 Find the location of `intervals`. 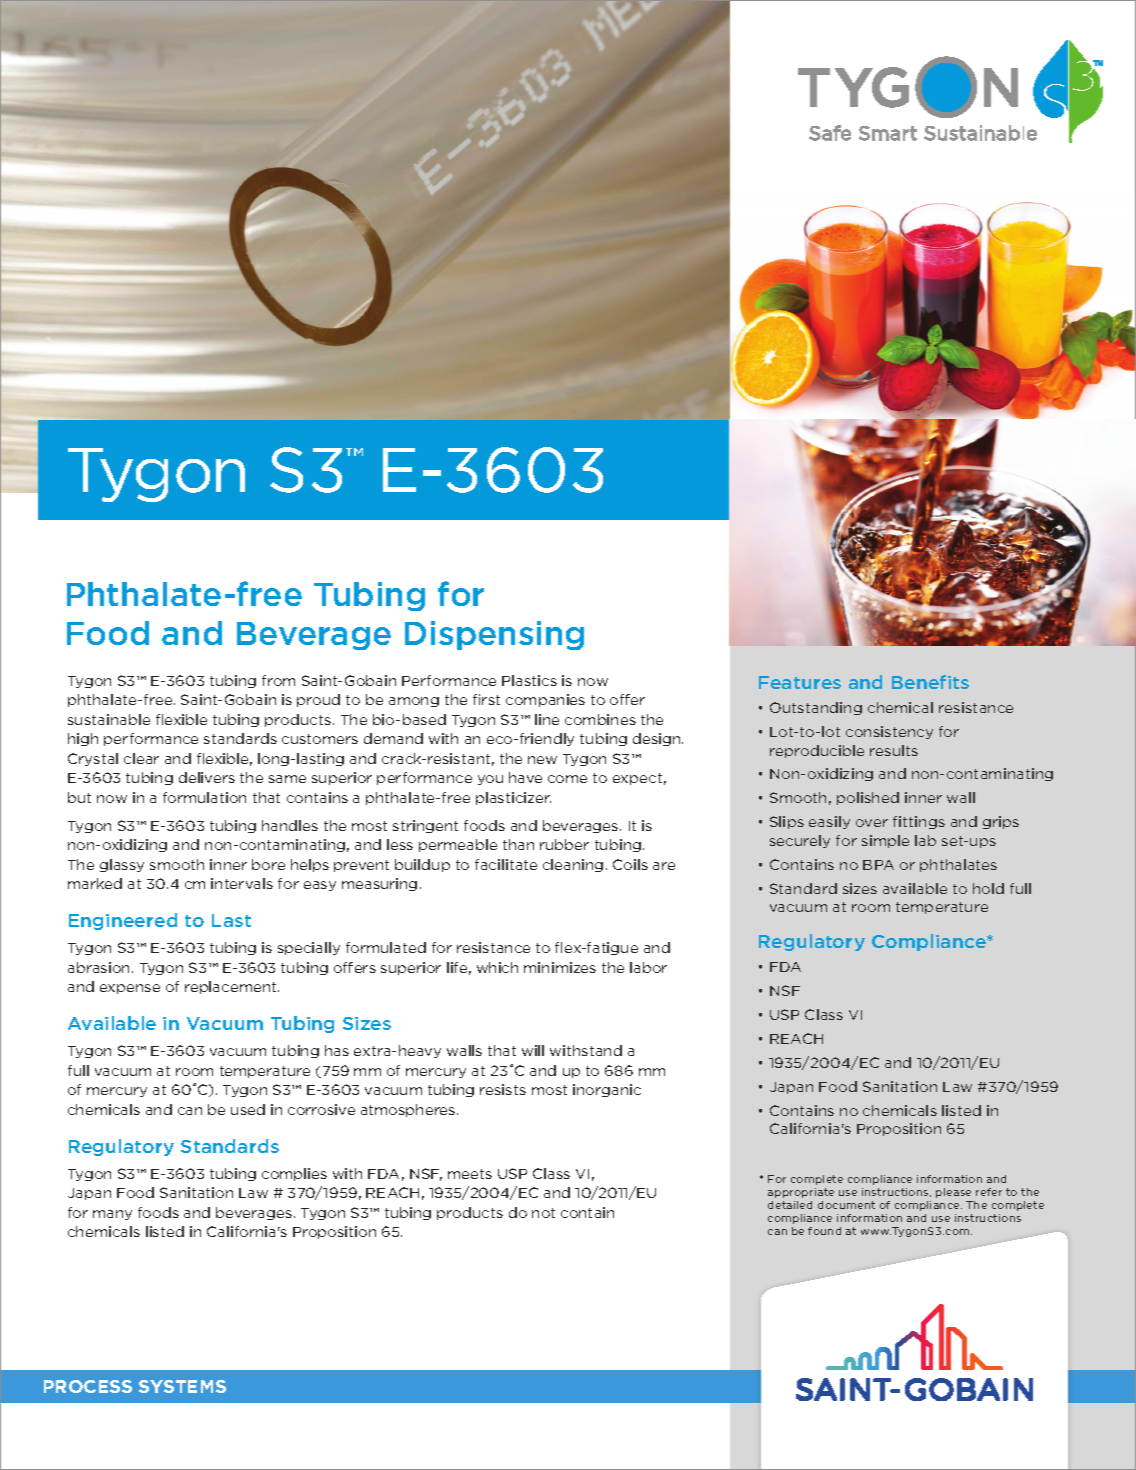

intervals is located at coordinates (242, 883).
